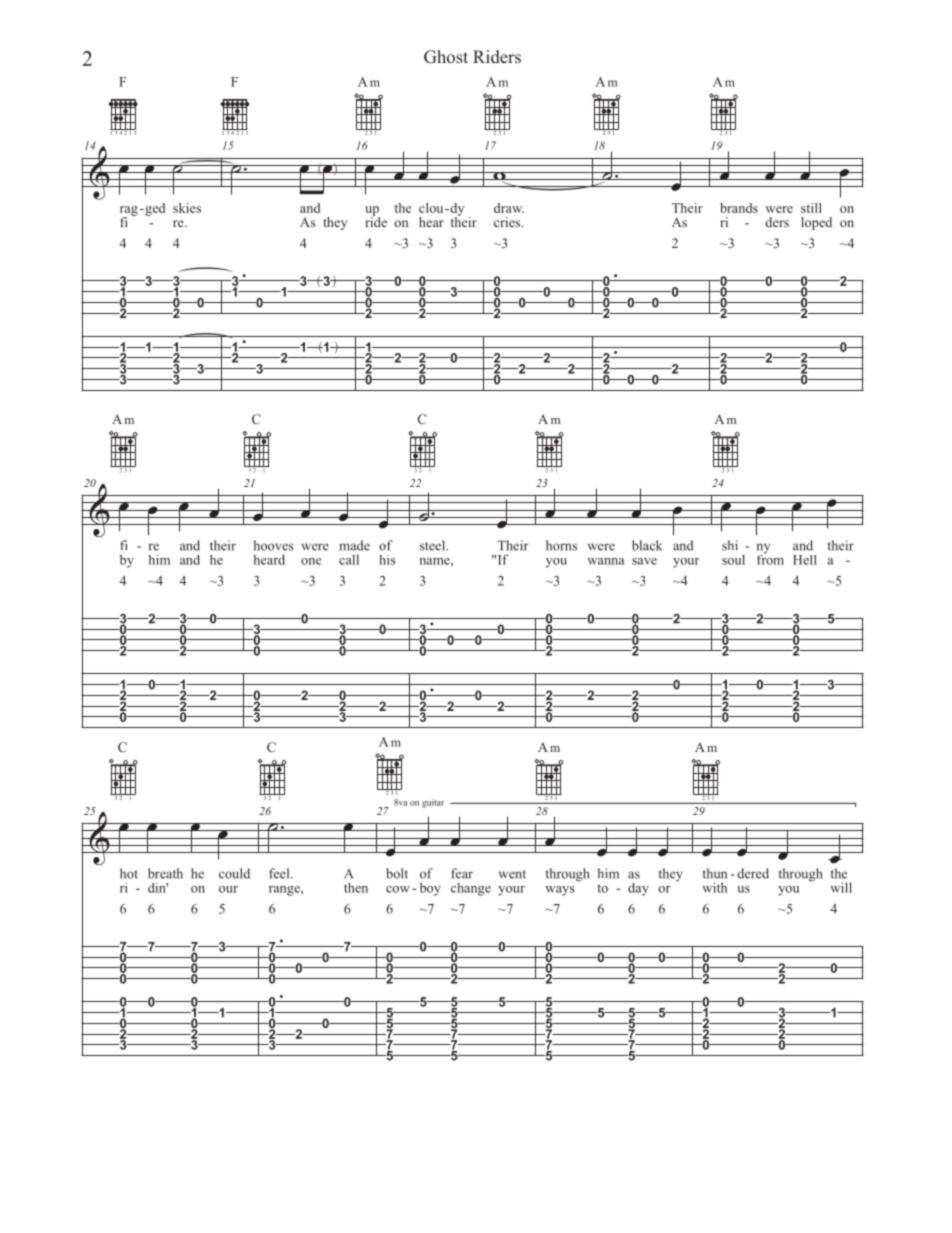  What do you see at coordinates (462, 873) in the document?
I see `fear` at bounding box center [462, 873].
